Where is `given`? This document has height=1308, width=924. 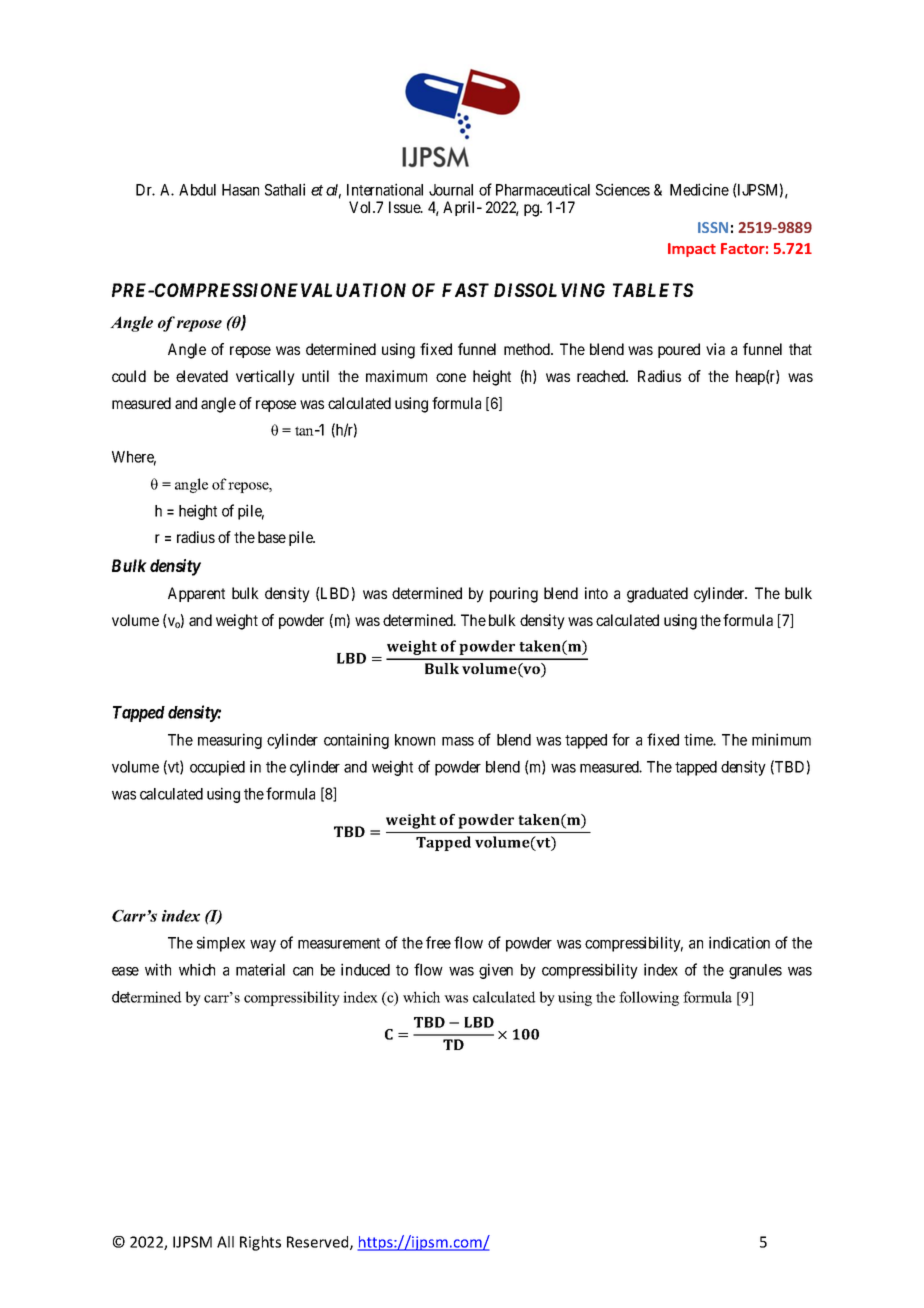
given is located at coordinates (496, 971).
